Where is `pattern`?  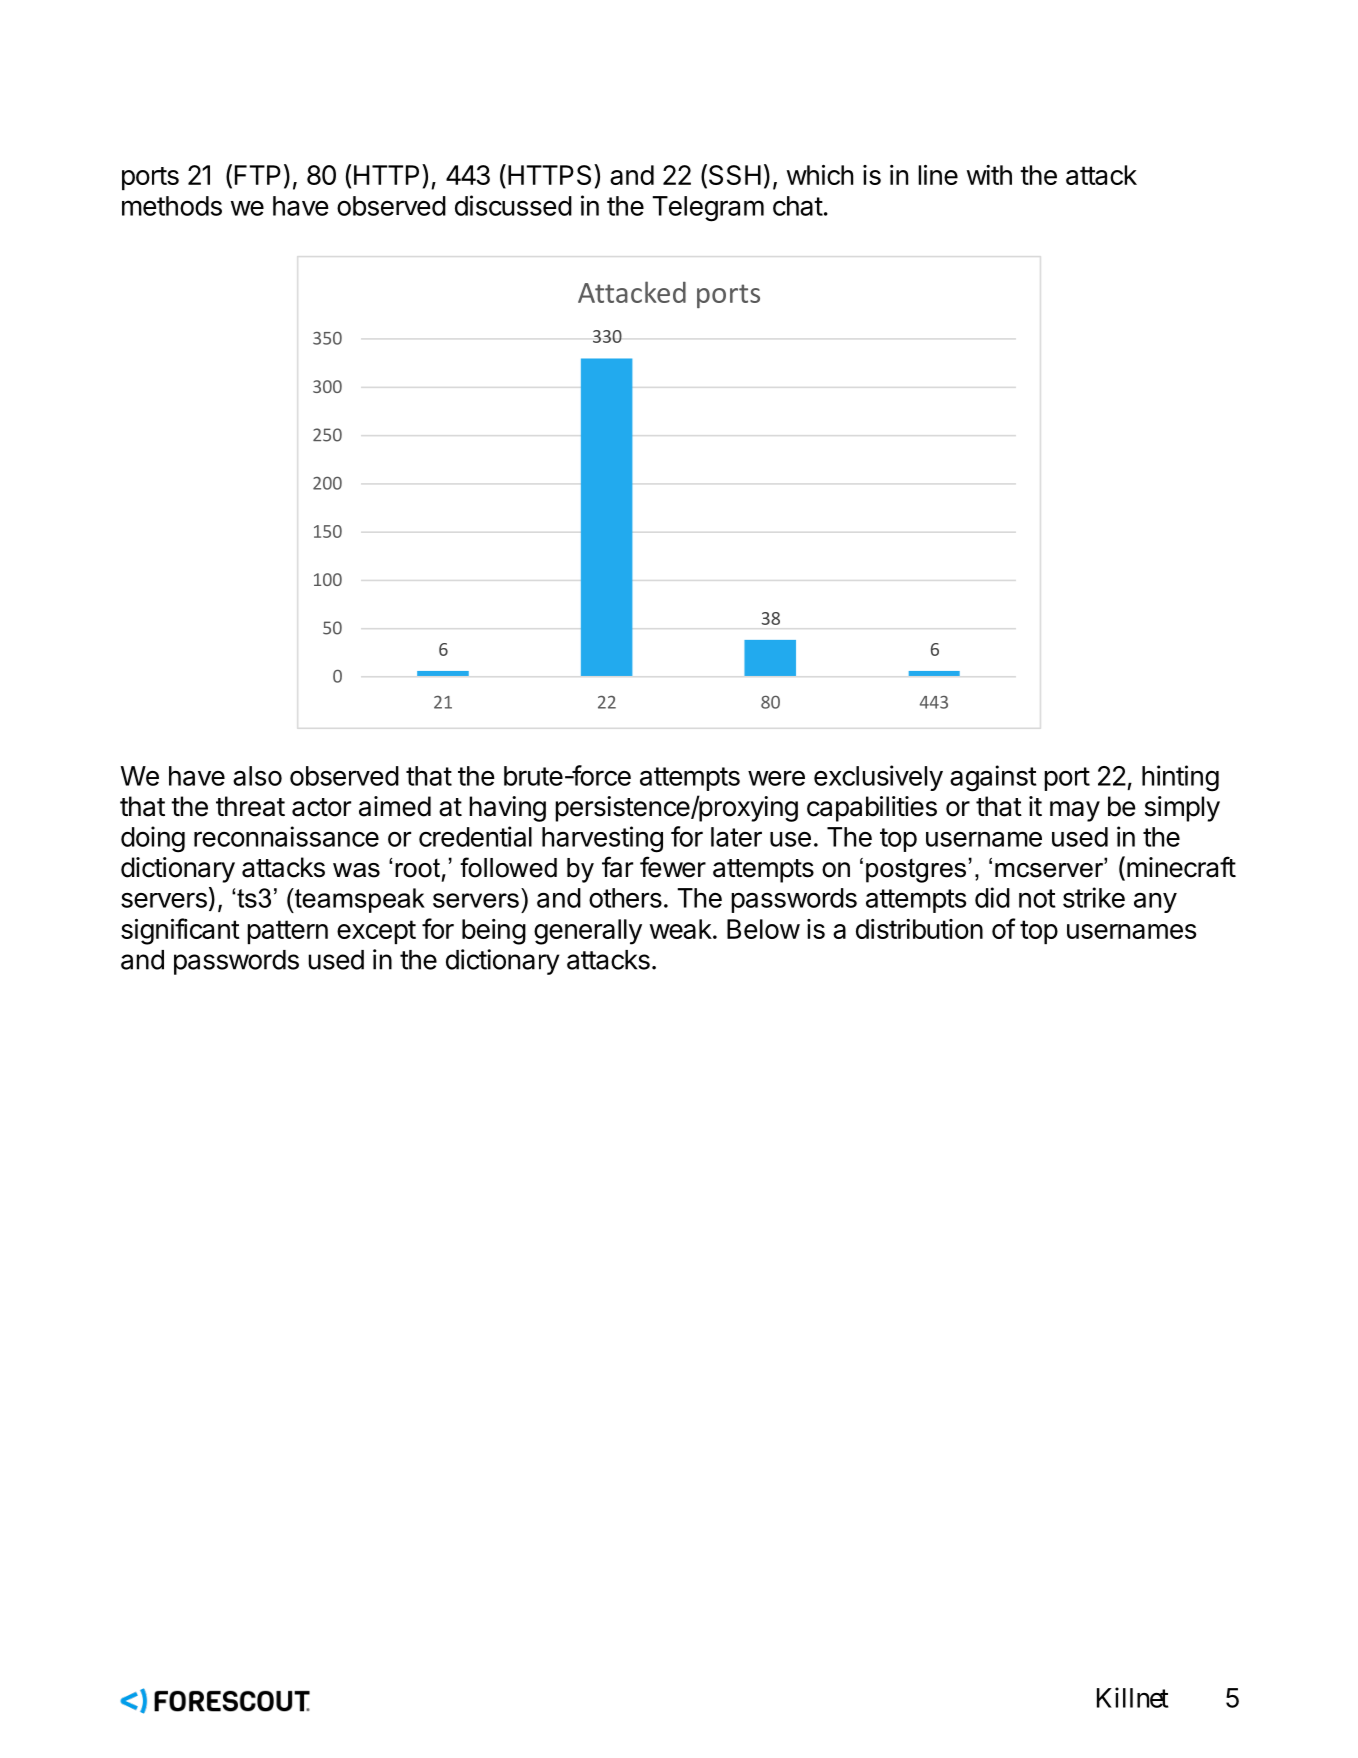 pattern is located at coordinates (287, 932).
